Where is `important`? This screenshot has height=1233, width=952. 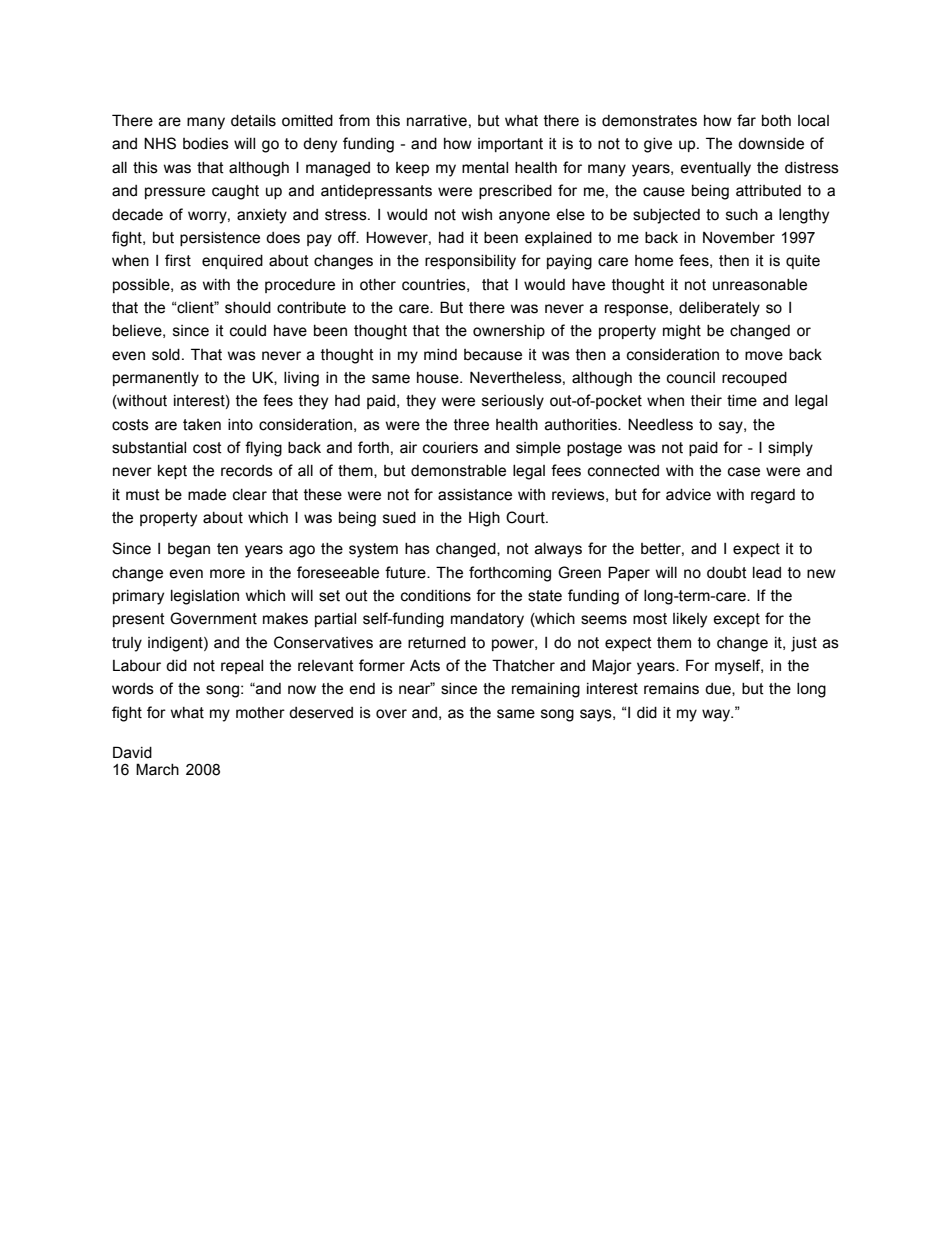
important is located at coordinates (510, 145).
